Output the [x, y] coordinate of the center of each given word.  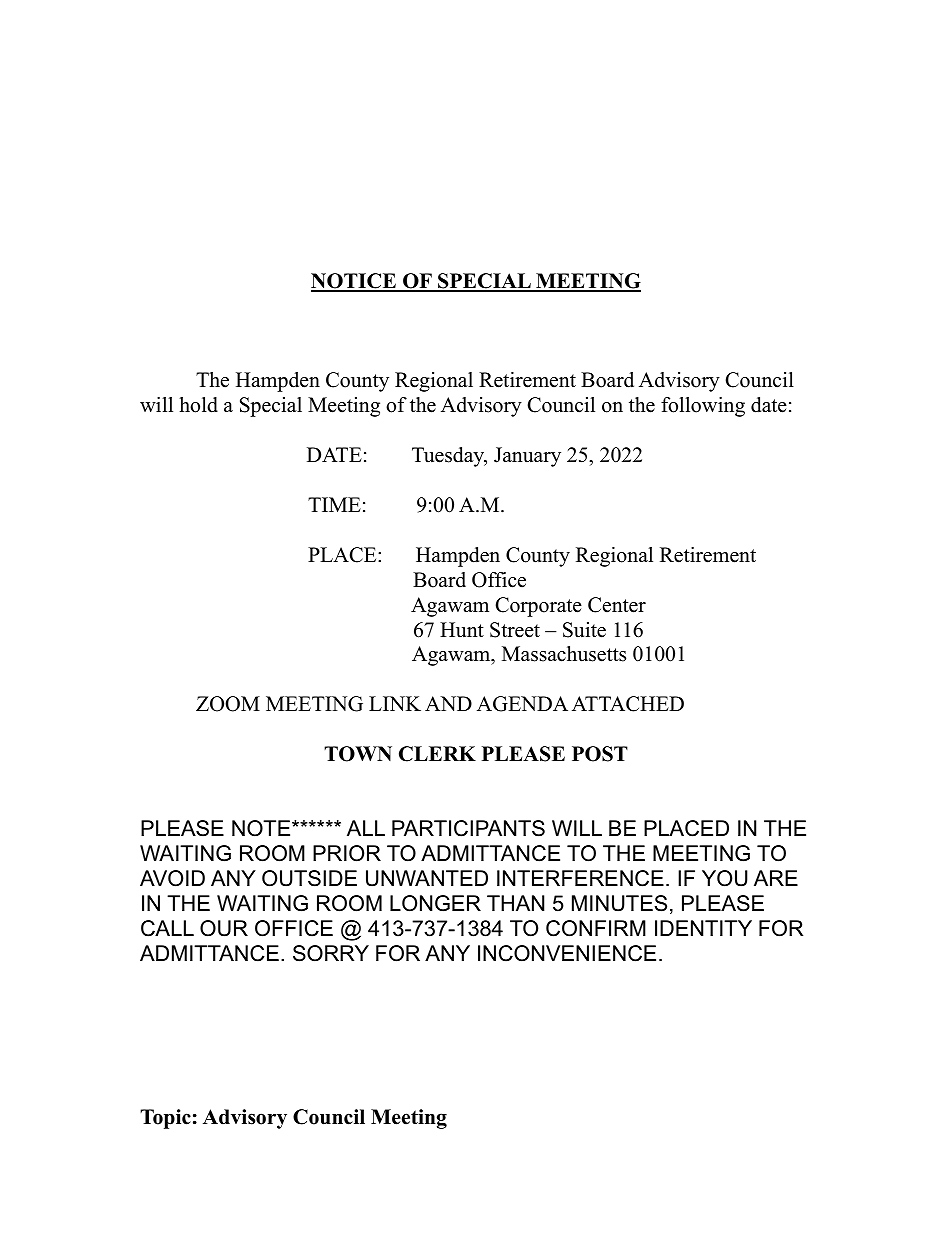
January [527, 457]
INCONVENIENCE [567, 953]
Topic [165, 1119]
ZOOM [228, 704]
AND [448, 703]
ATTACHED [628, 704]
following [703, 407]
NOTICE [354, 282]
